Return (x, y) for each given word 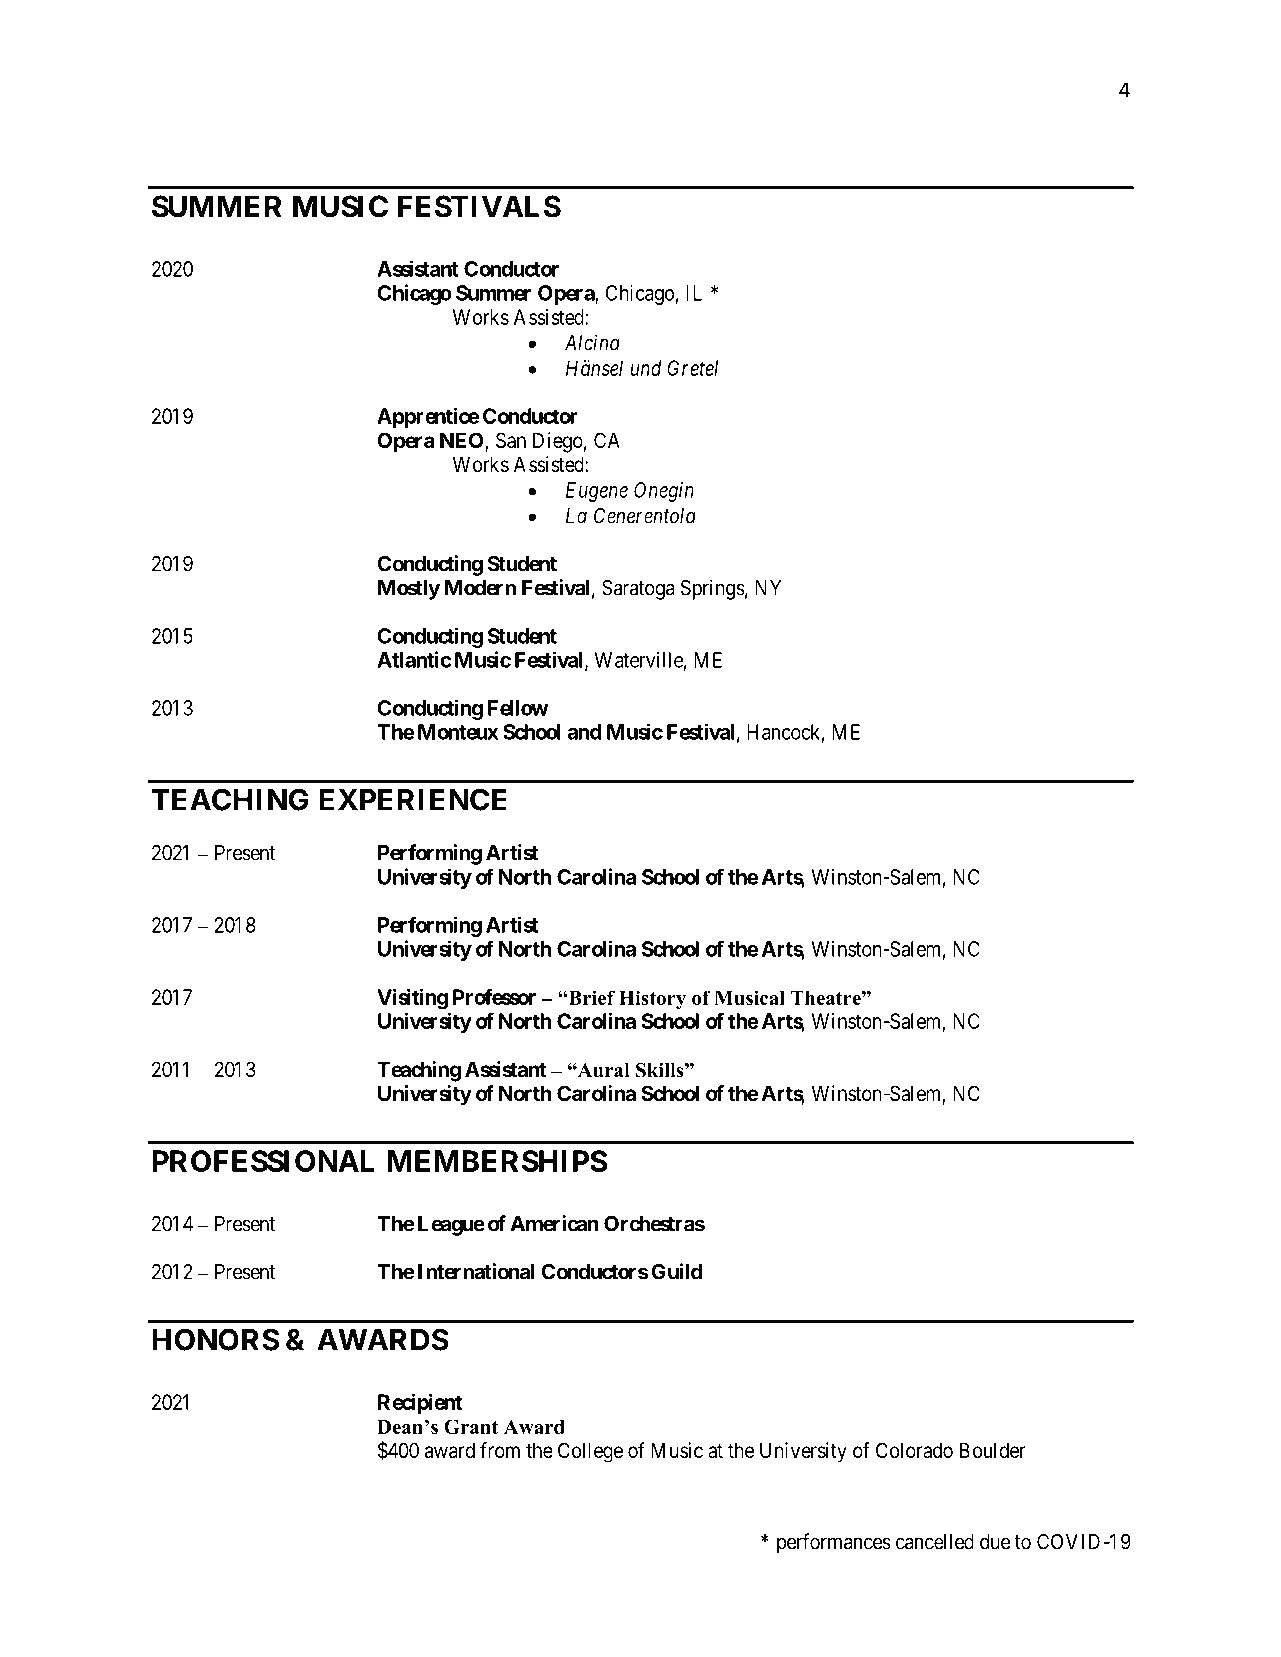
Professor (494, 997)
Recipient (420, 1403)
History (652, 1000)
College (590, 1452)
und (646, 368)
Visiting (412, 999)
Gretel (692, 368)
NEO (461, 440)
